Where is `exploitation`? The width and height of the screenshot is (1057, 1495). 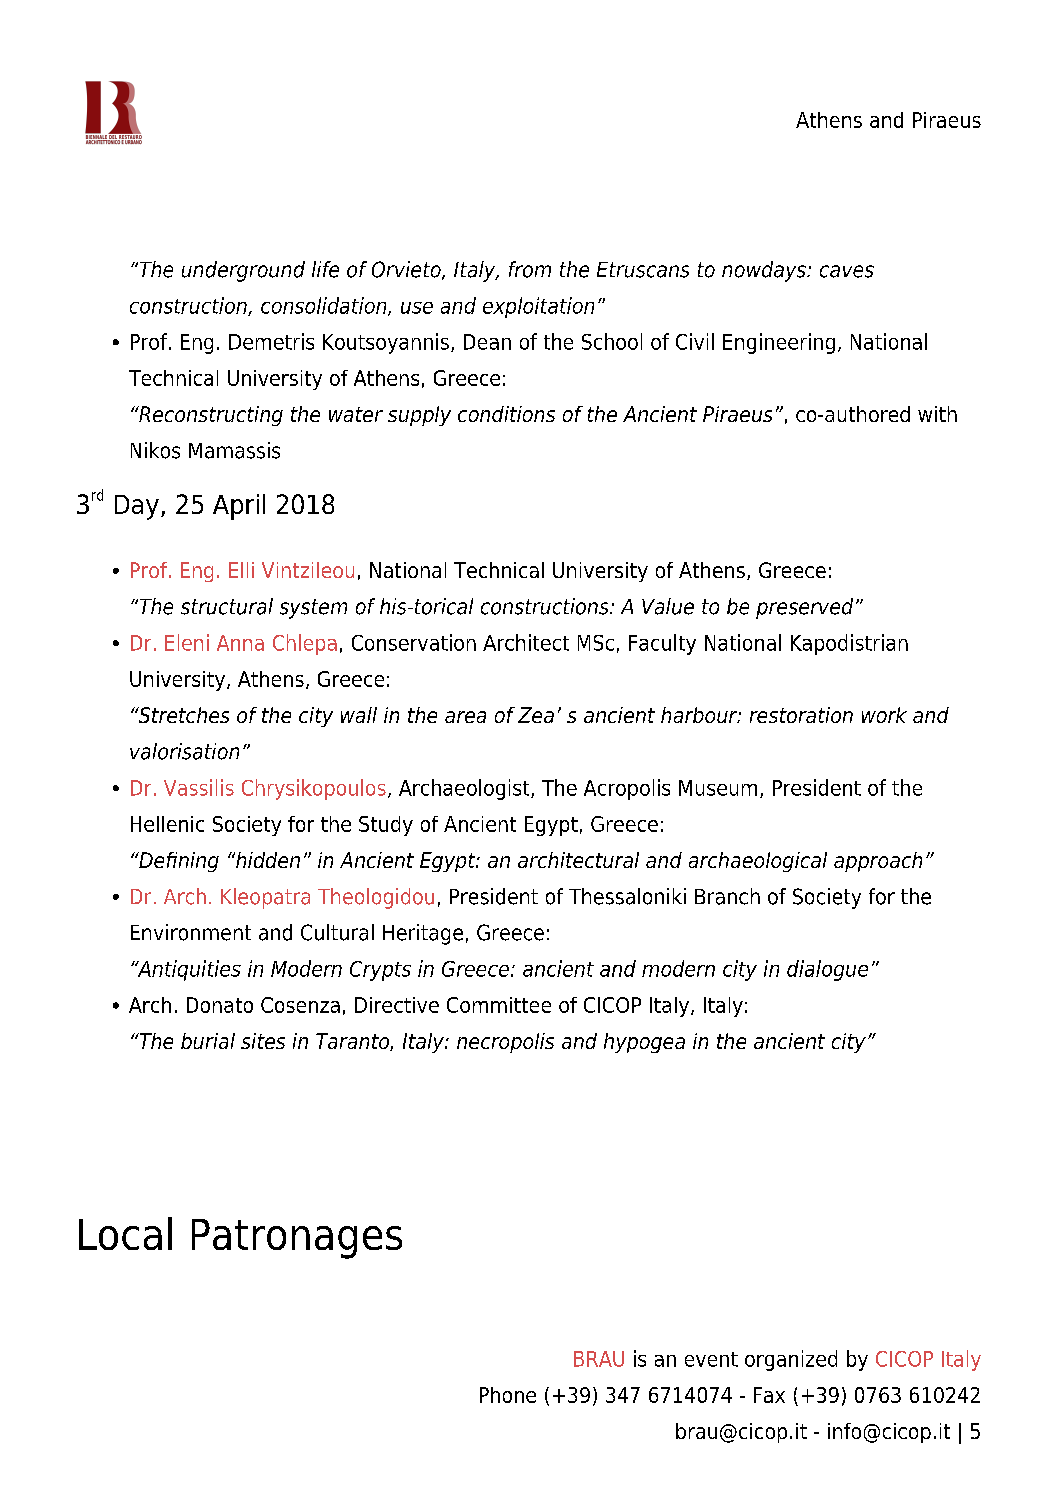 exploitation is located at coordinates (538, 307).
